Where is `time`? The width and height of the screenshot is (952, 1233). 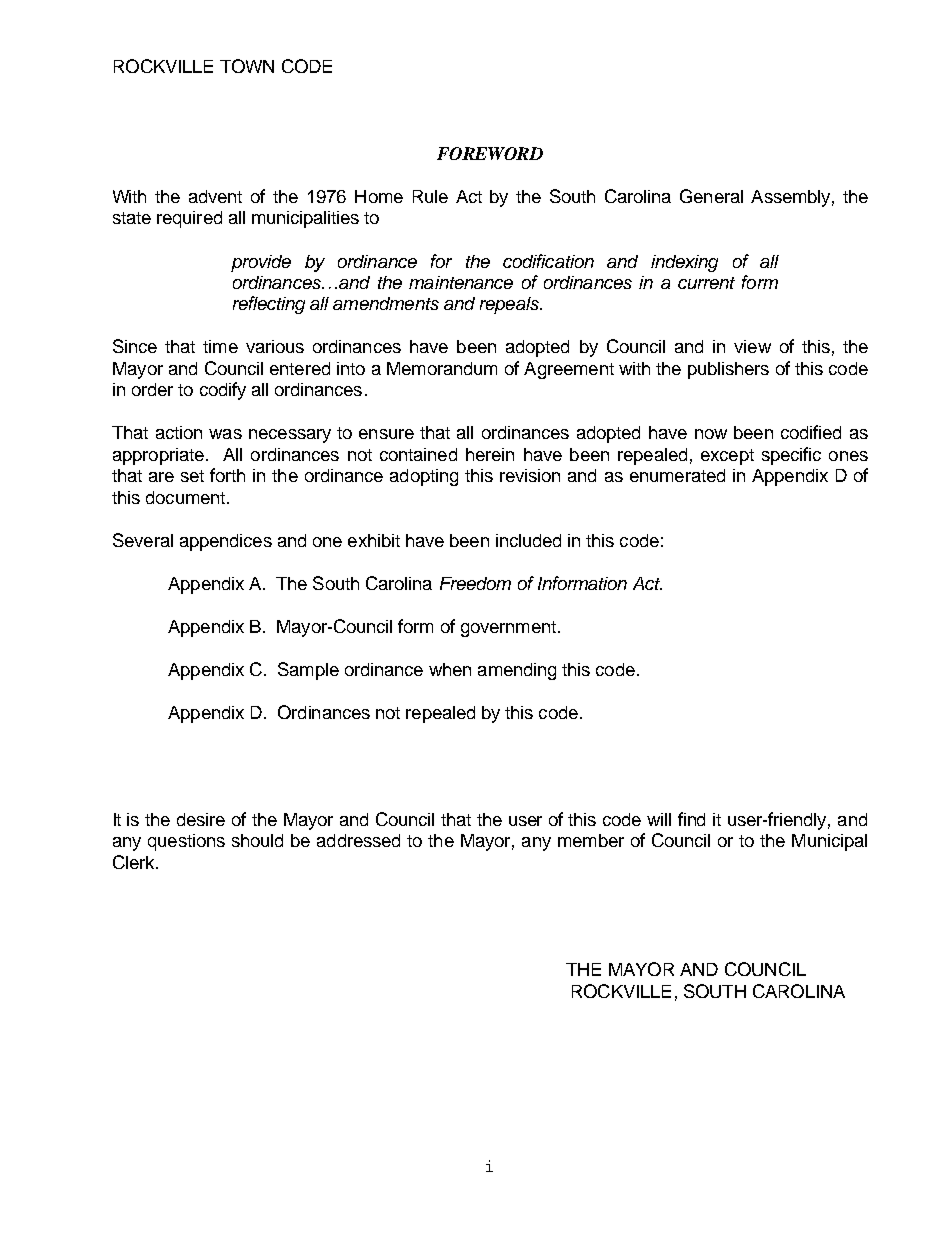 time is located at coordinates (220, 346).
